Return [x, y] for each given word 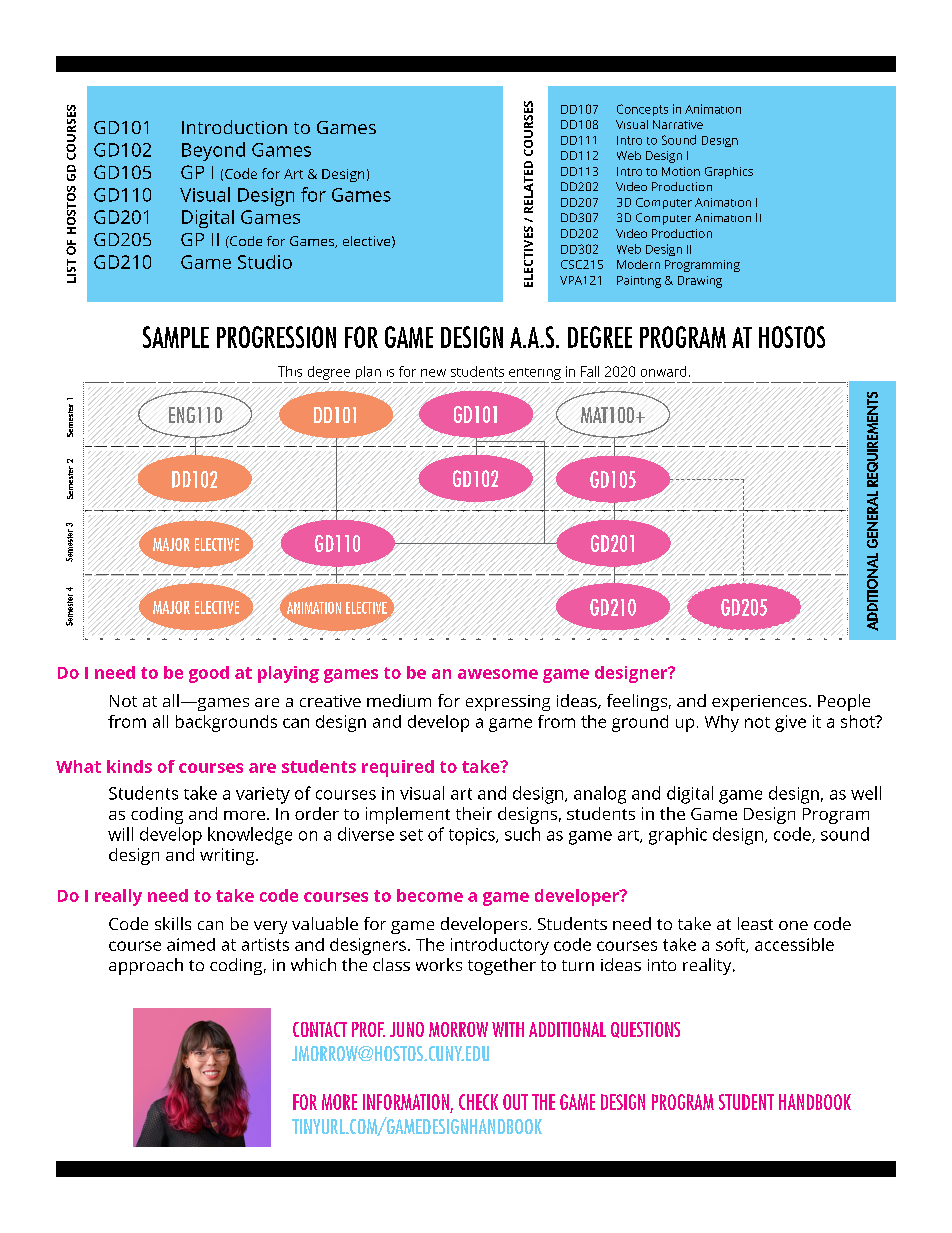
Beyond [213, 151]
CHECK [478, 1102]
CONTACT [320, 1029]
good [209, 674]
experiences [759, 703]
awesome [498, 674]
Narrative [678, 124]
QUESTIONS [645, 1030]
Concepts [642, 110]
